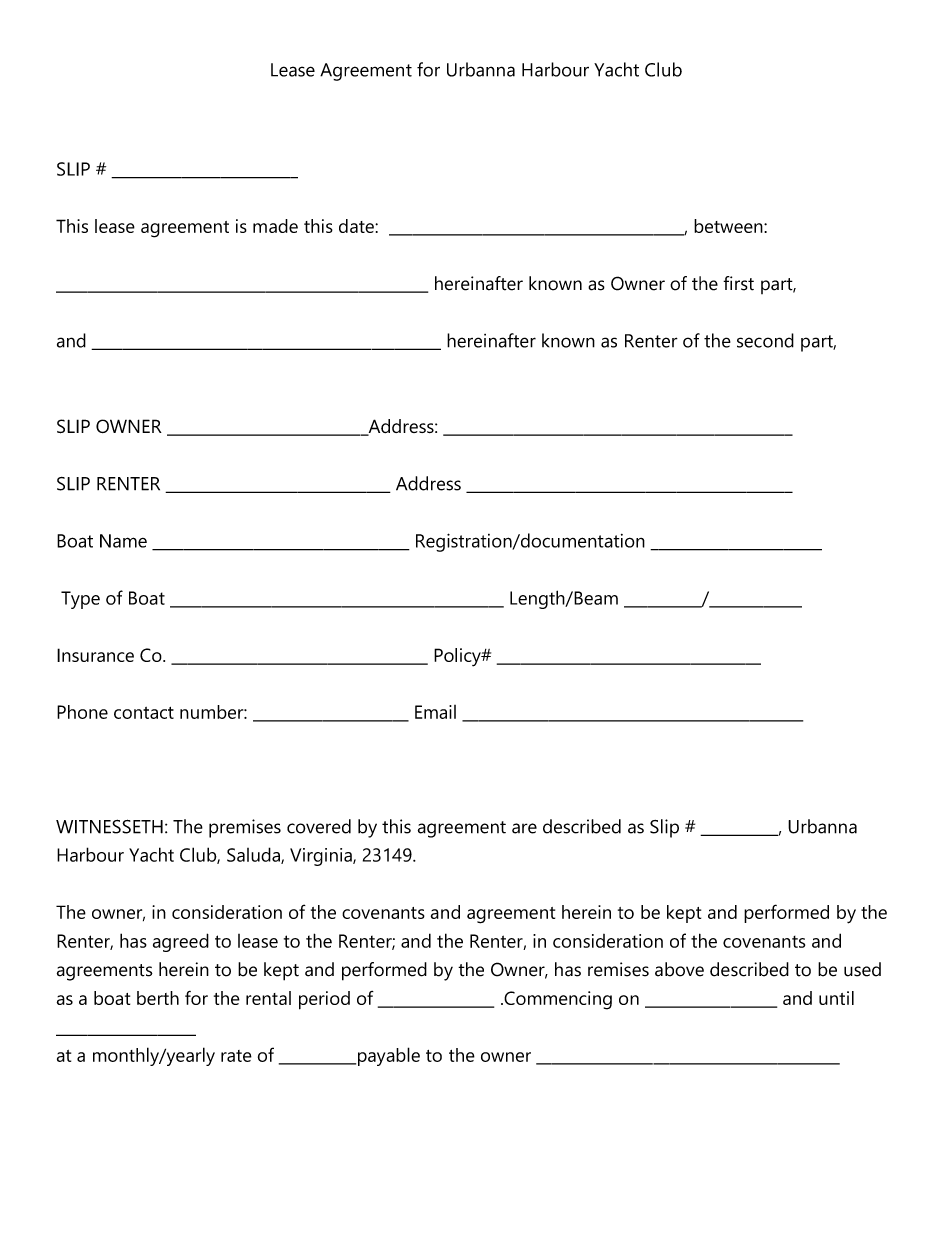  I want to click on berth, so click(158, 998).
